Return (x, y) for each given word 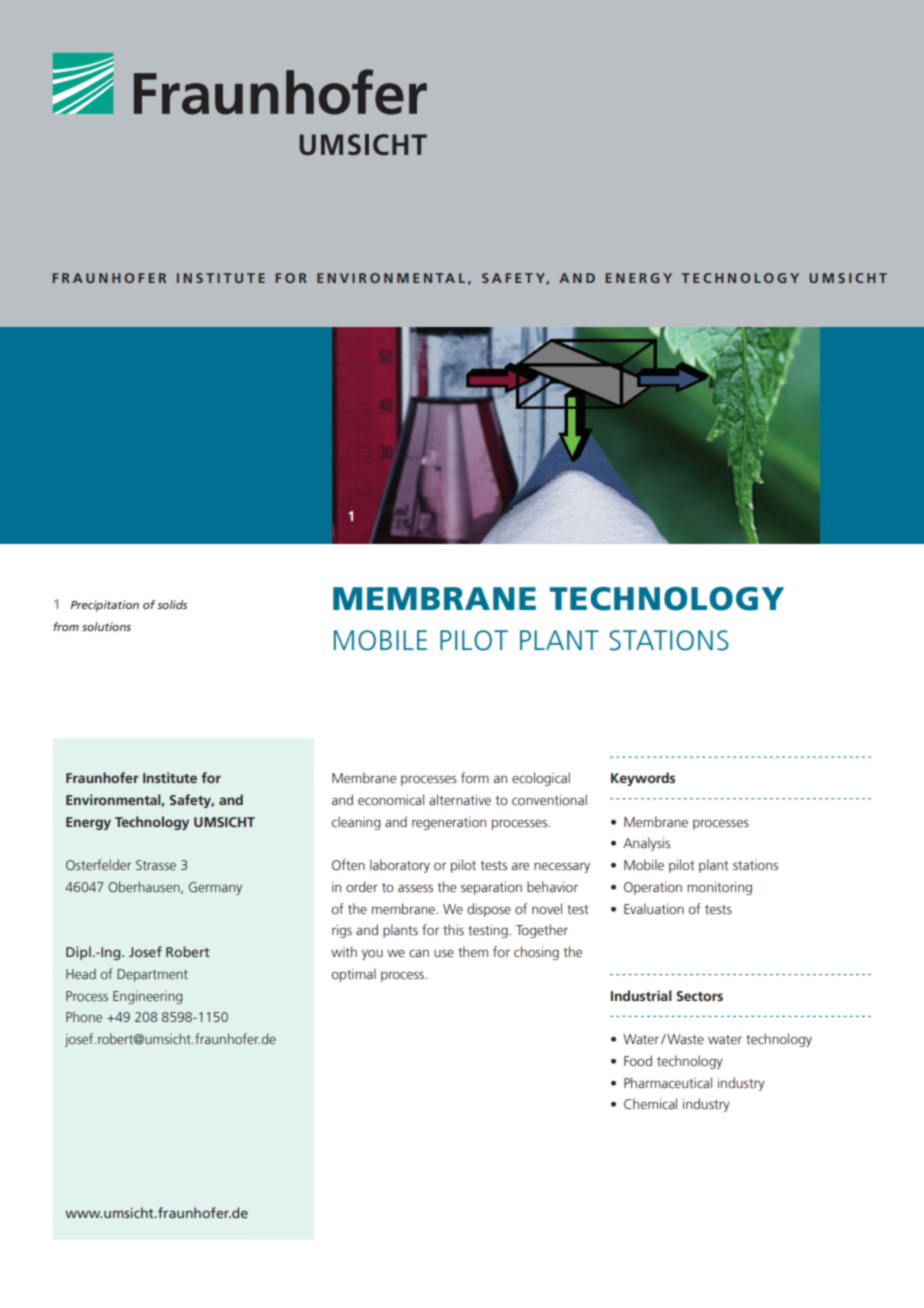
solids (172, 604)
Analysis (646, 844)
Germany (215, 888)
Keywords (643, 779)
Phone (84, 1016)
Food (638, 1060)
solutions (106, 626)
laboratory (400, 866)
